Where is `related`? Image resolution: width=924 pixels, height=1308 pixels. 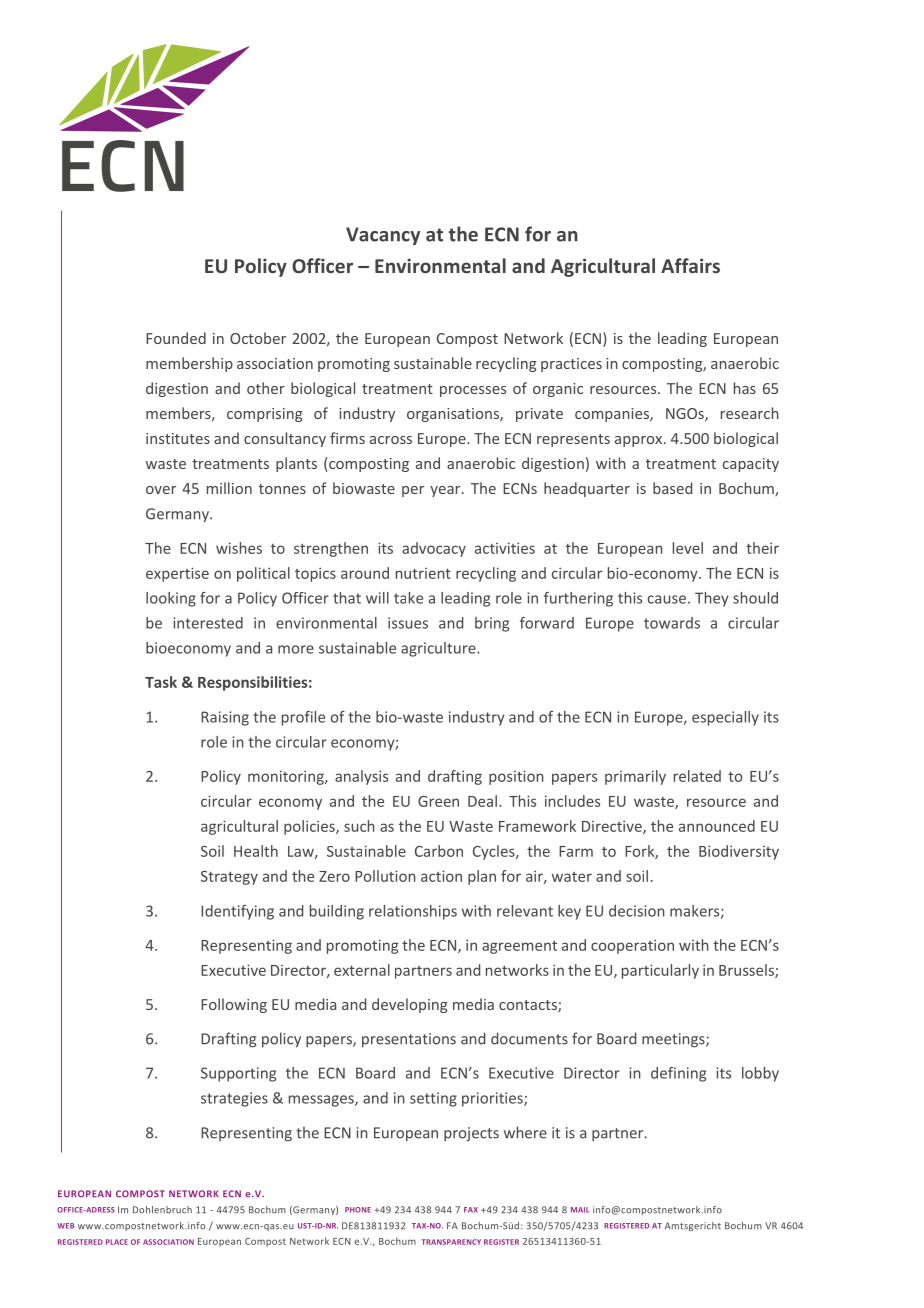
related is located at coordinates (697, 776).
